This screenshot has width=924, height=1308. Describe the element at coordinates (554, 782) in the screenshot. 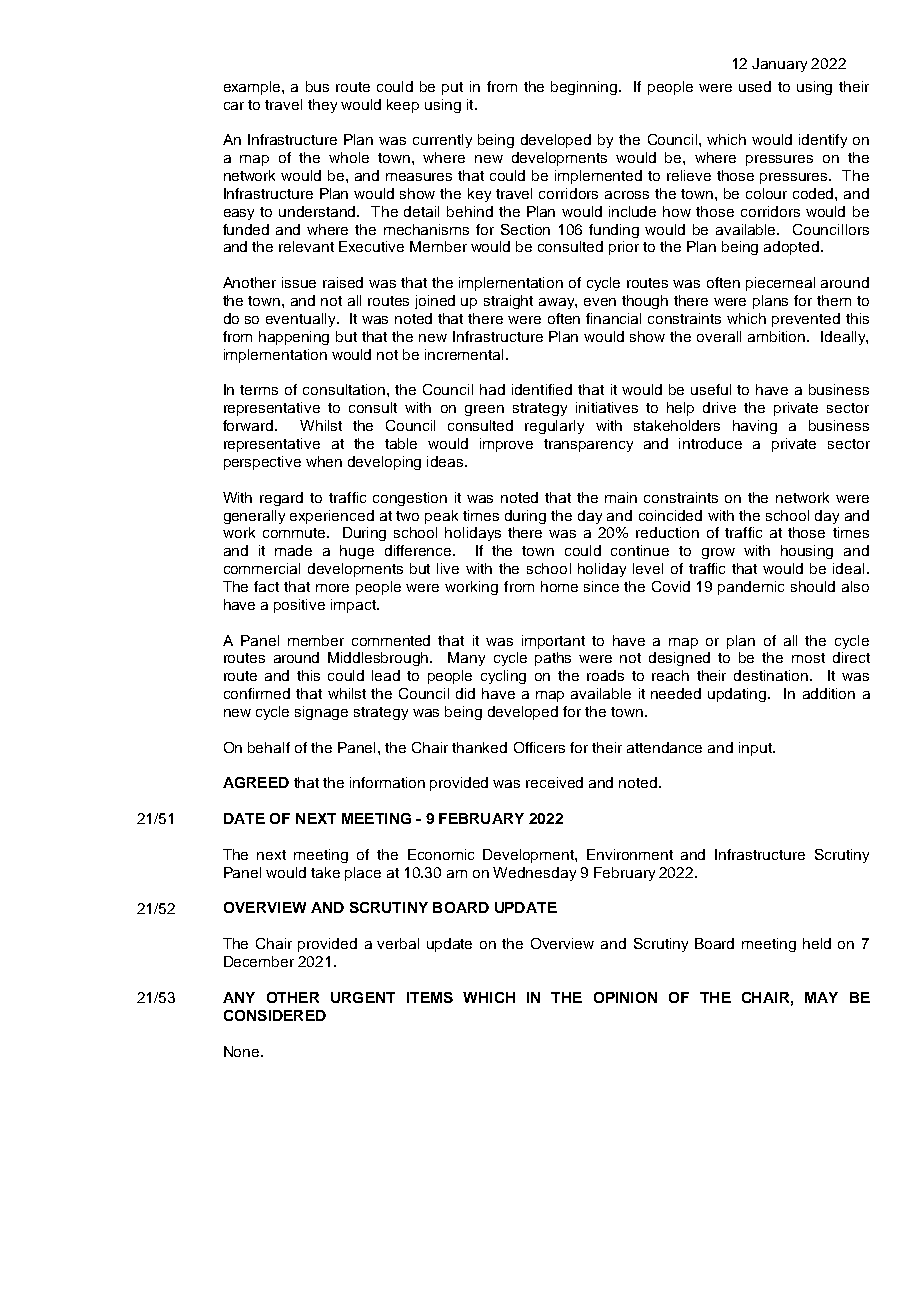

I see `received` at that location.
